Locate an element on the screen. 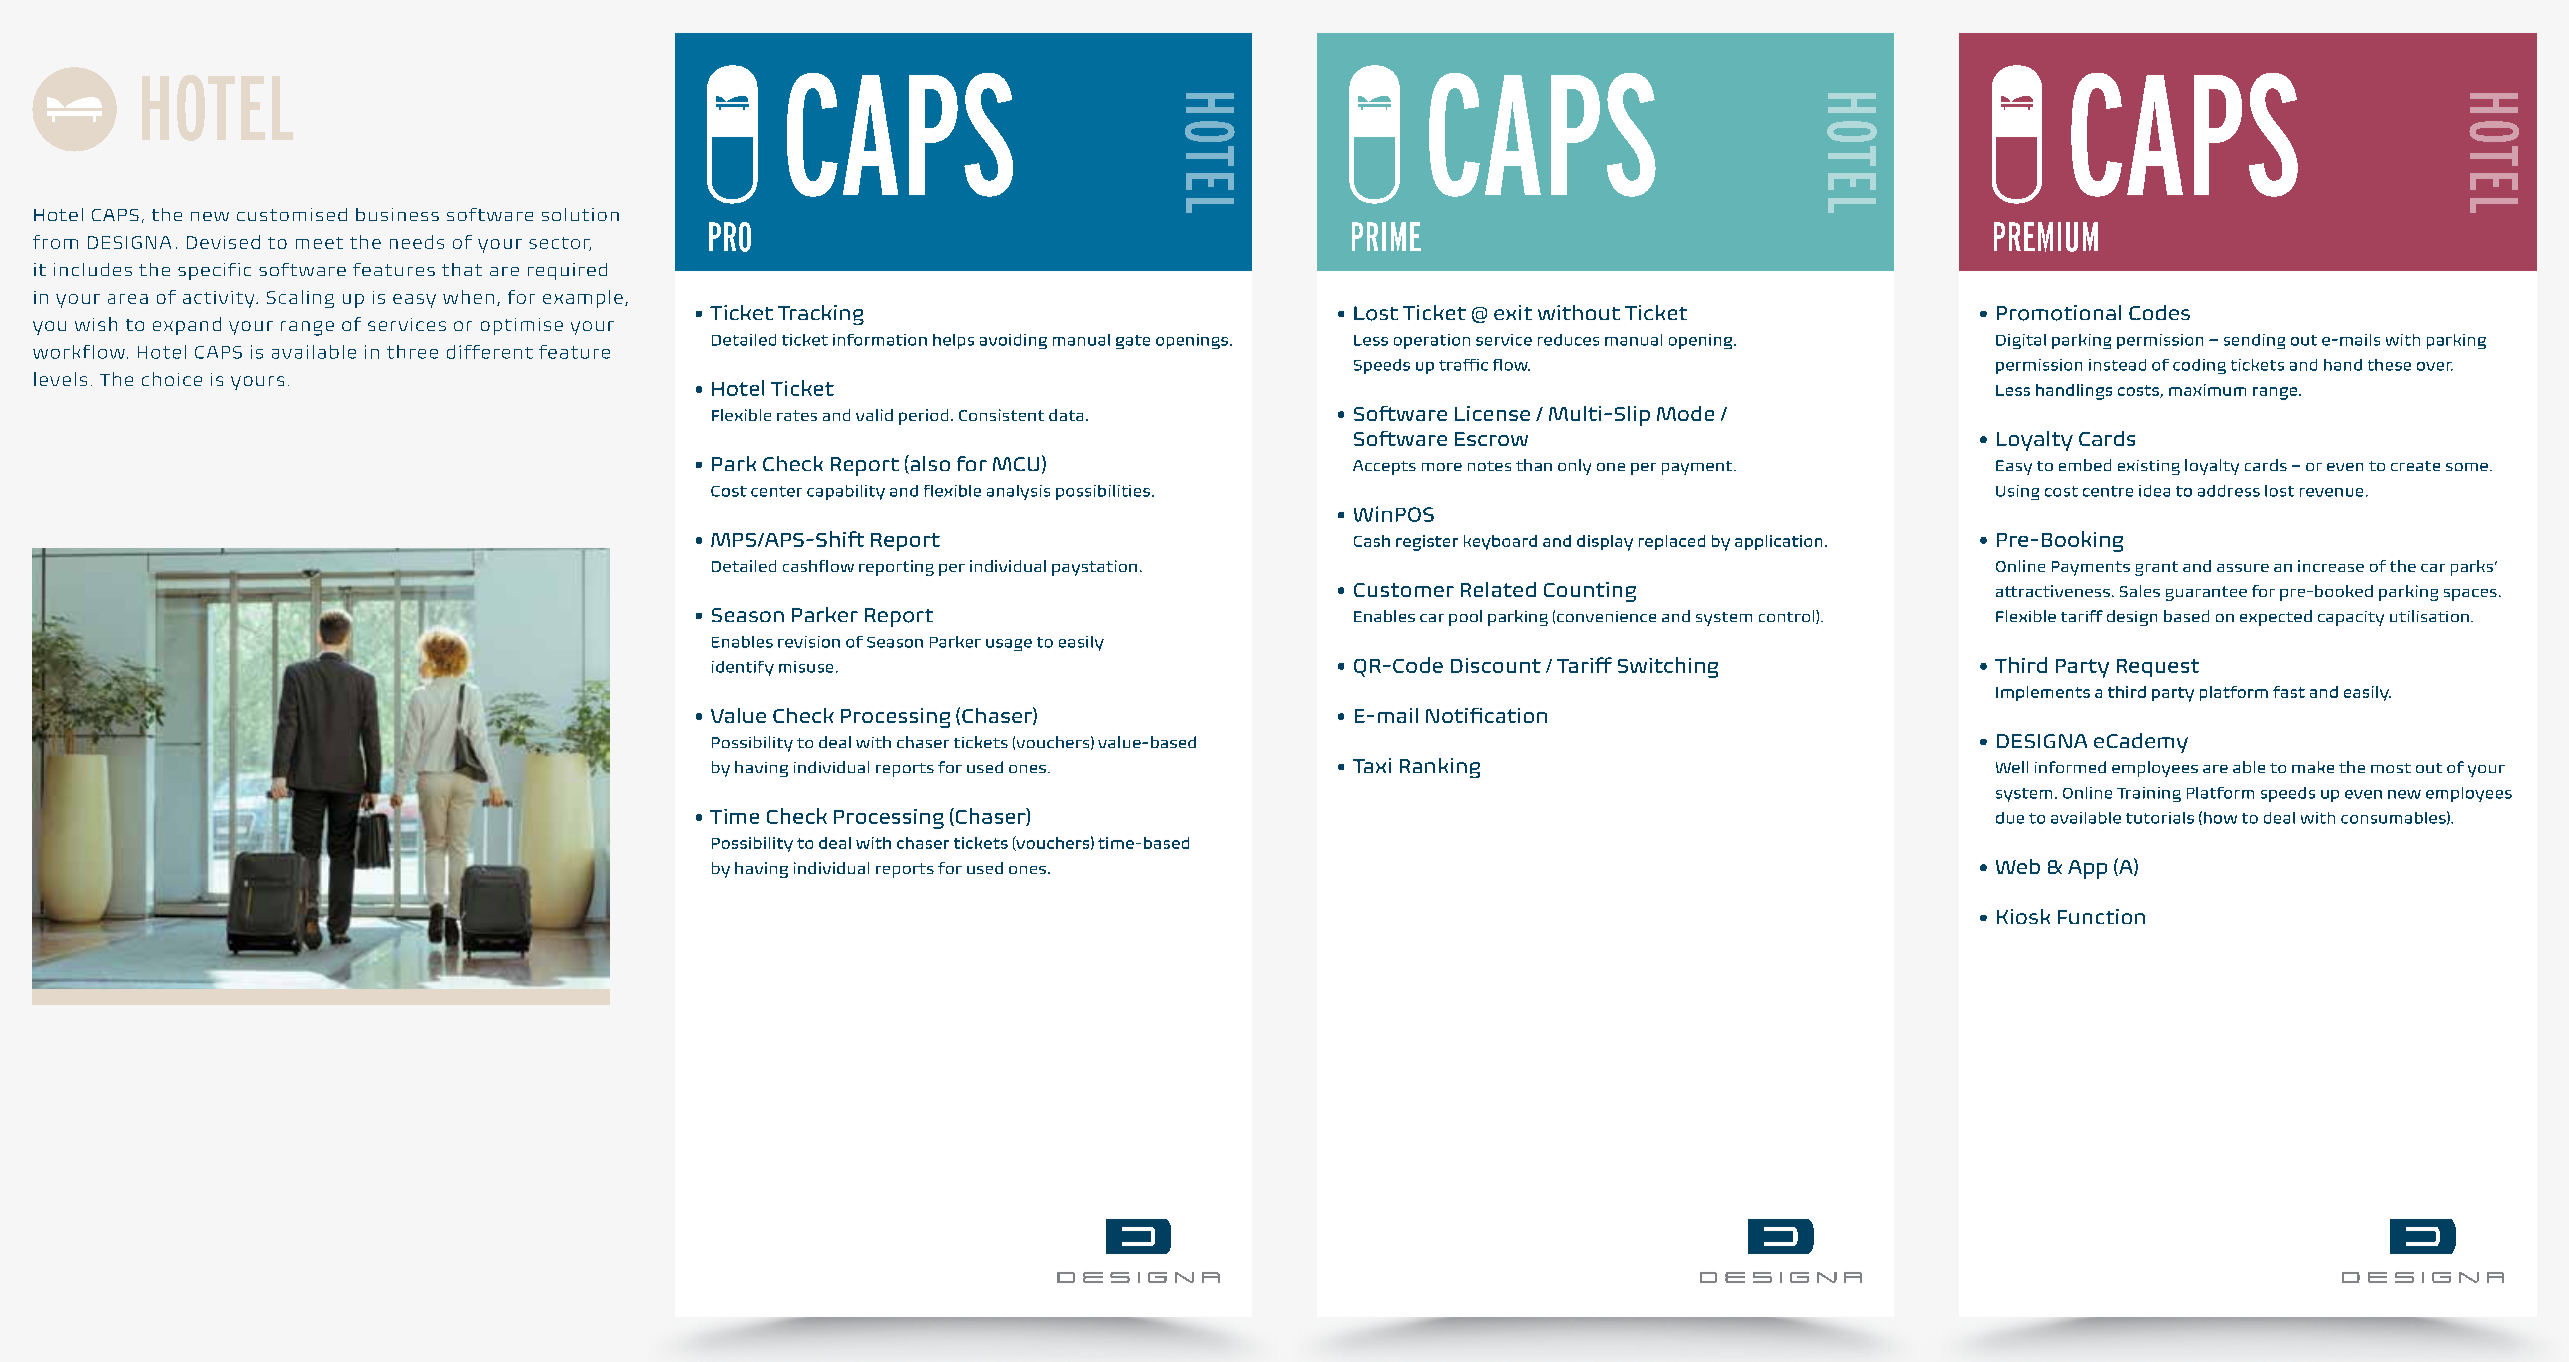 The width and height of the screenshot is (2569, 1362). Taxi is located at coordinates (1372, 765).
